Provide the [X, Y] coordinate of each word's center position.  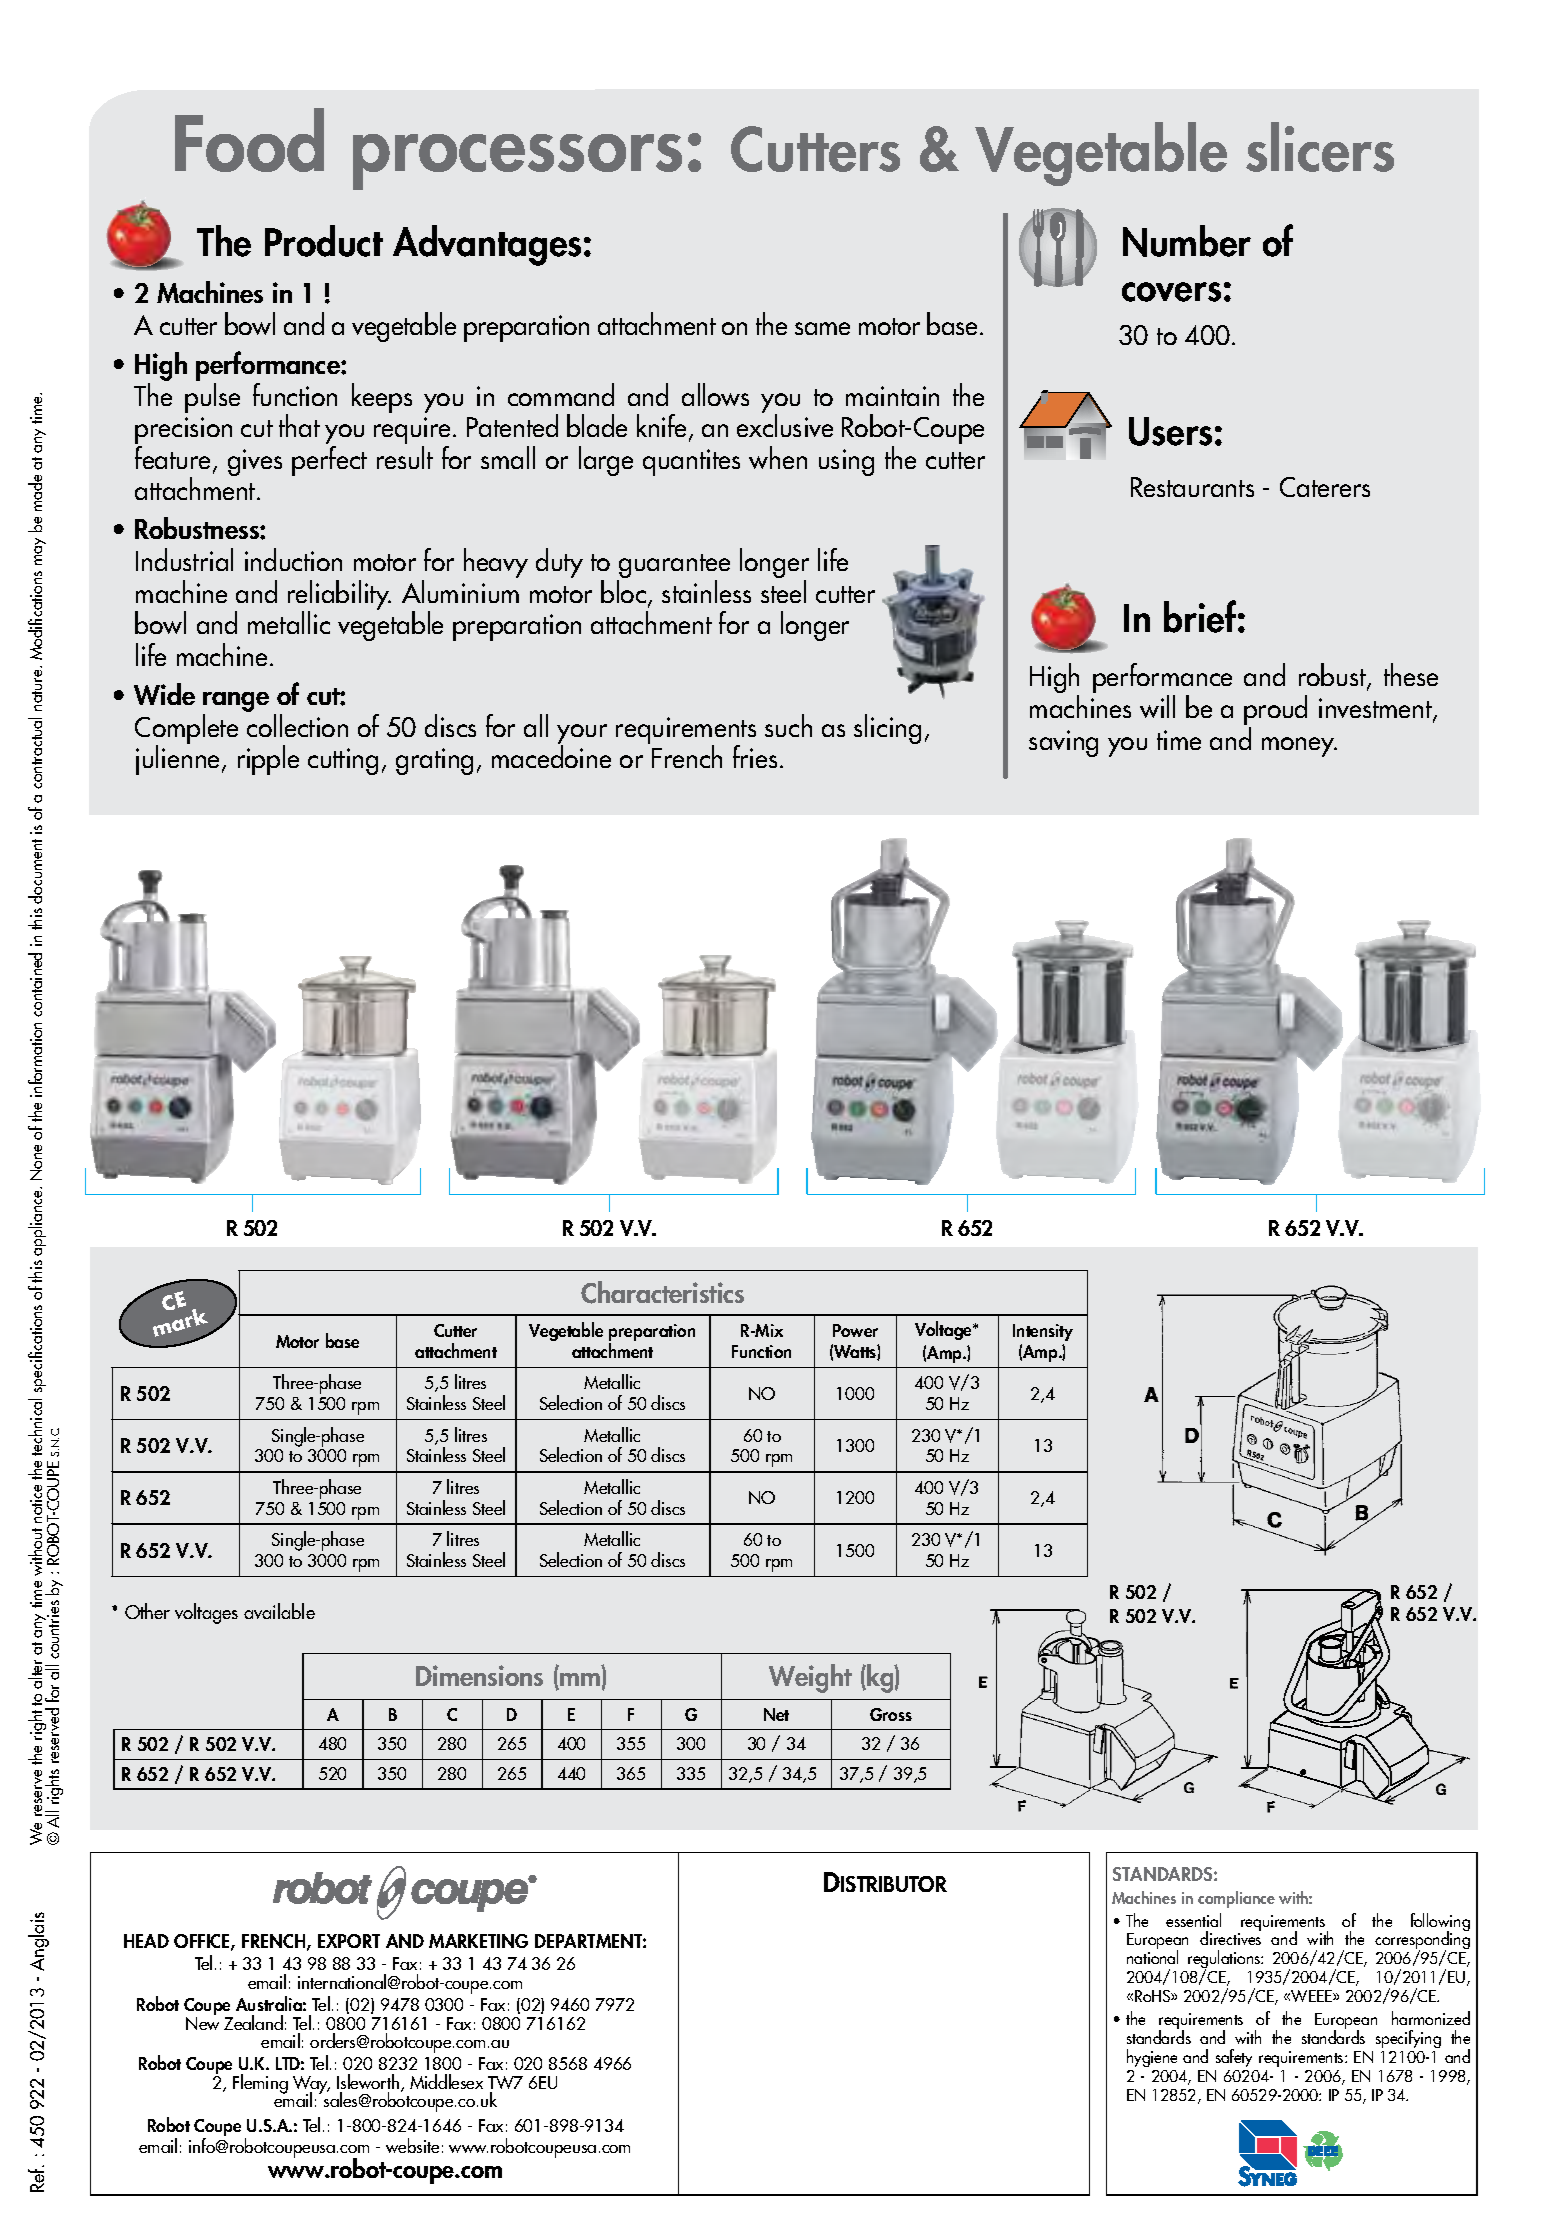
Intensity [1043, 1334]
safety [1234, 2058]
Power [855, 1330]
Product [324, 241]
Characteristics [662, 1292]
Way [311, 2086]
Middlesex [446, 2081]
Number [1187, 241]
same [822, 328]
